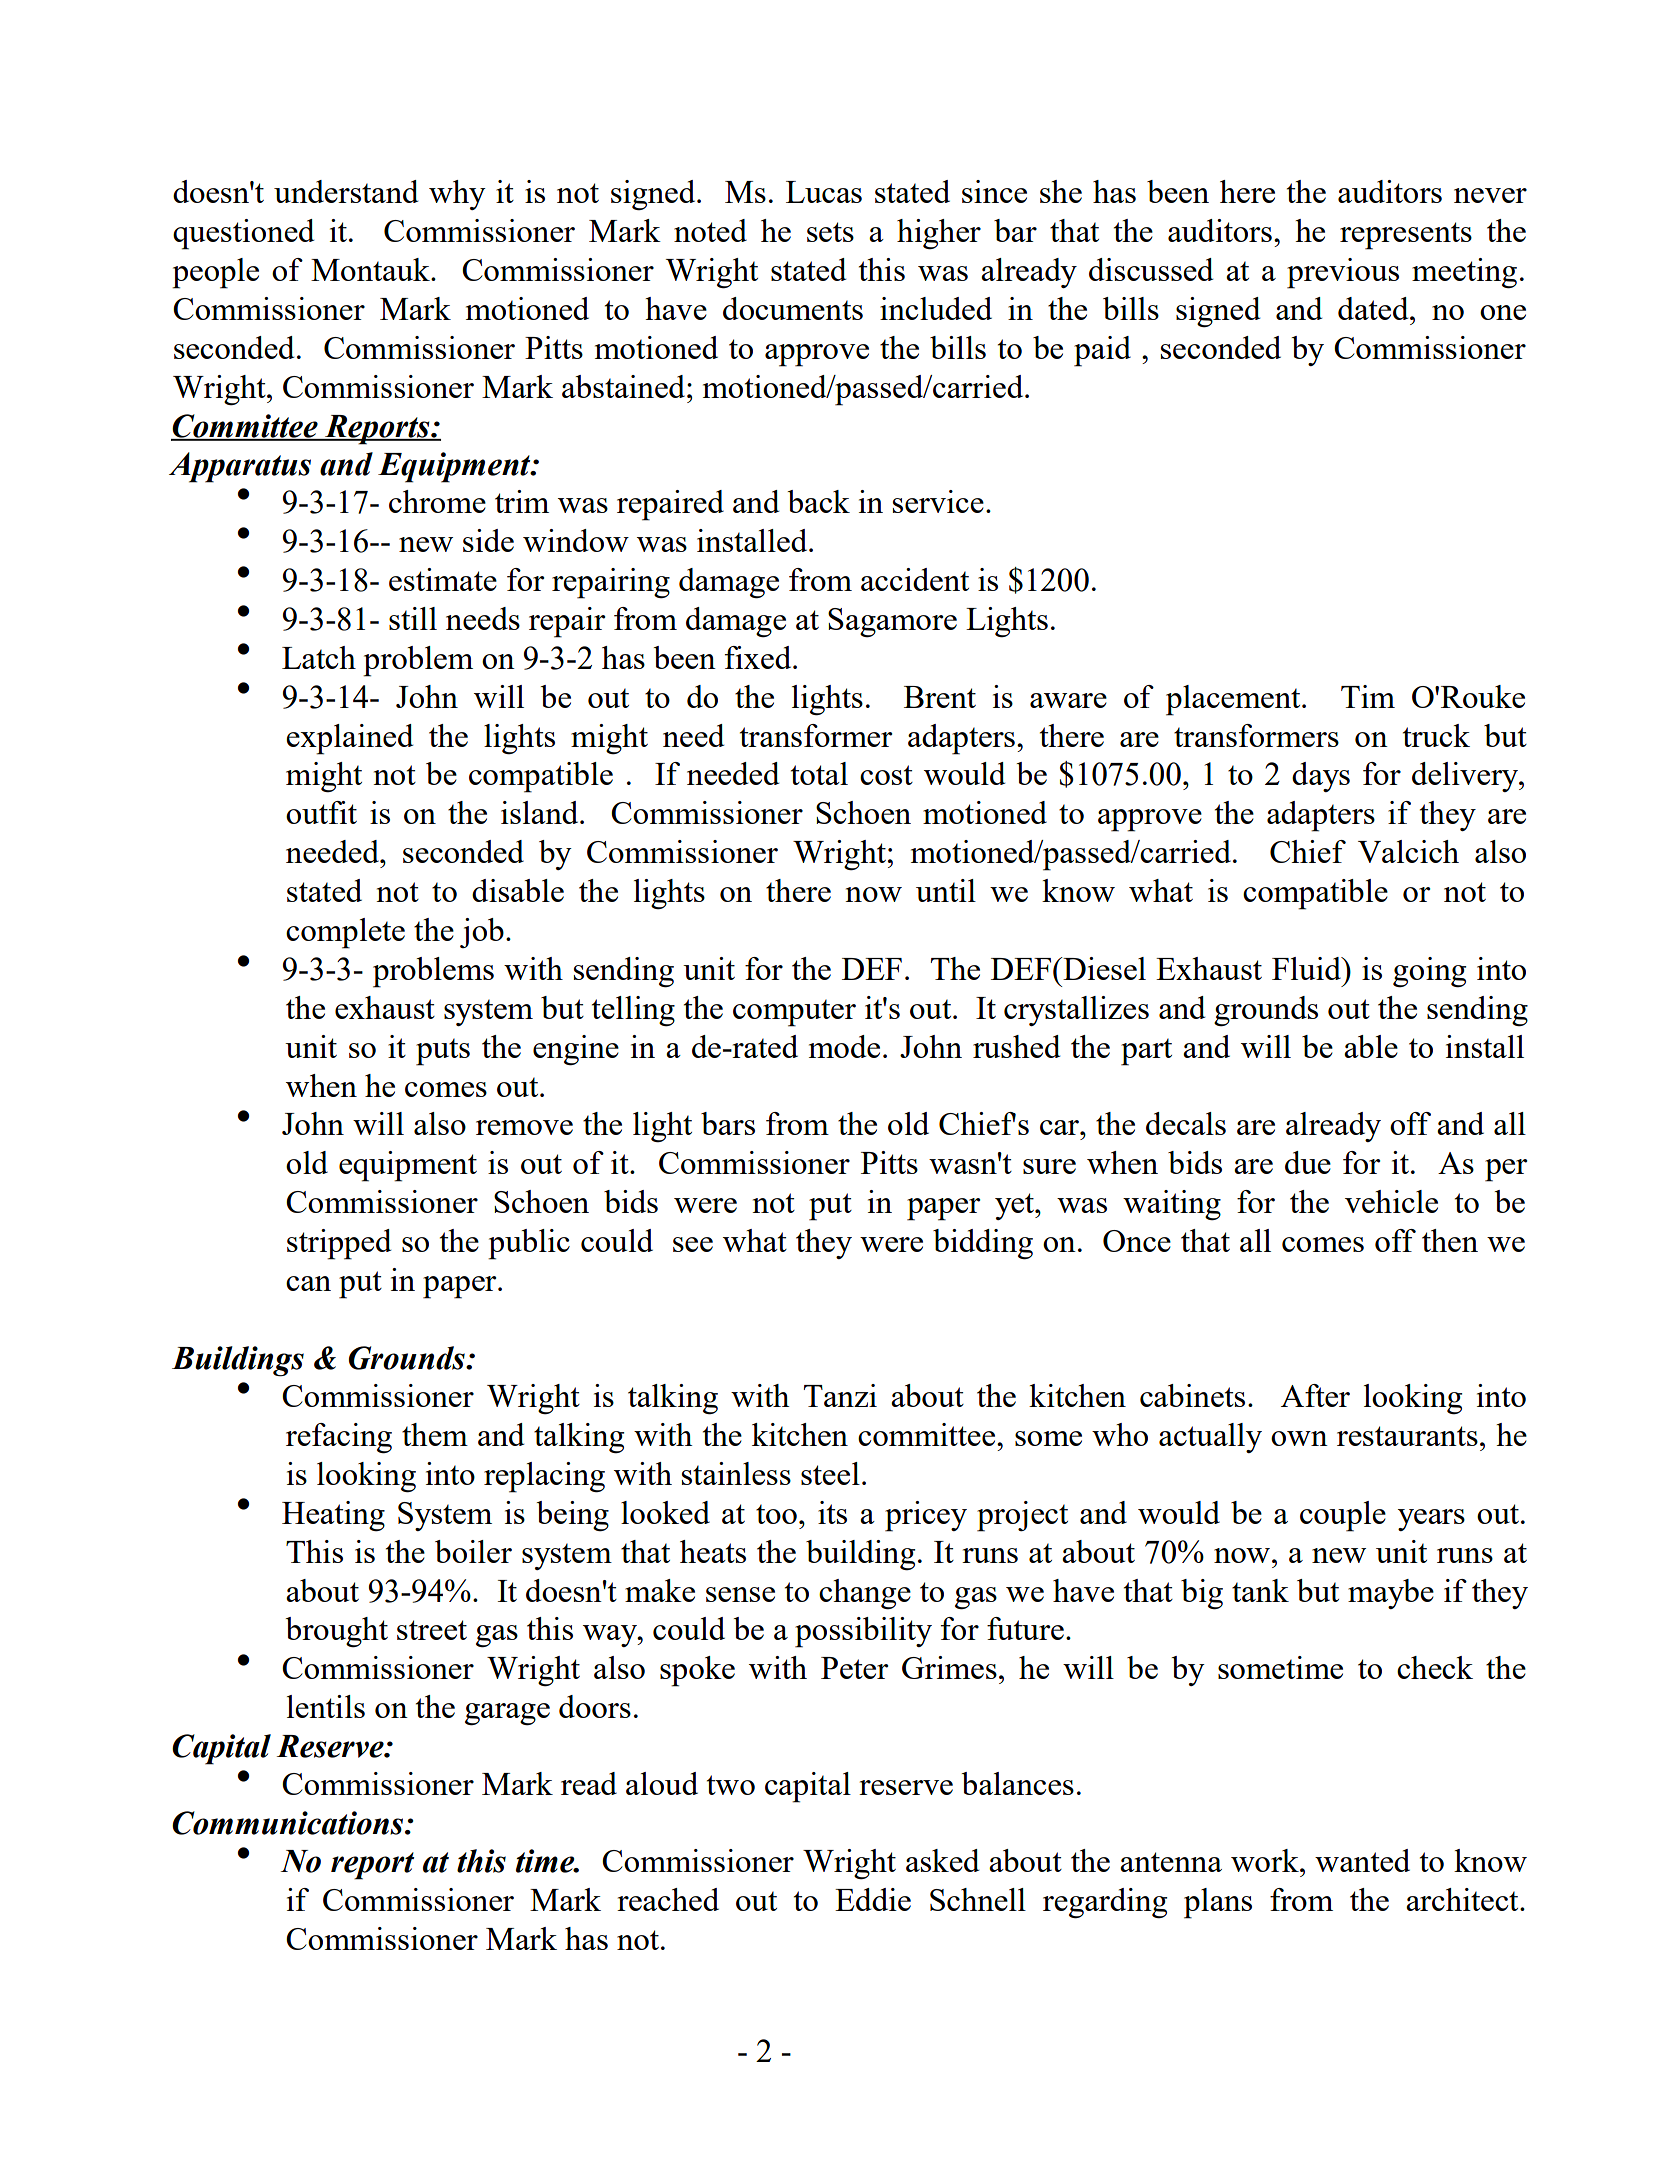  I want to click on Fluid, so click(1307, 968).
